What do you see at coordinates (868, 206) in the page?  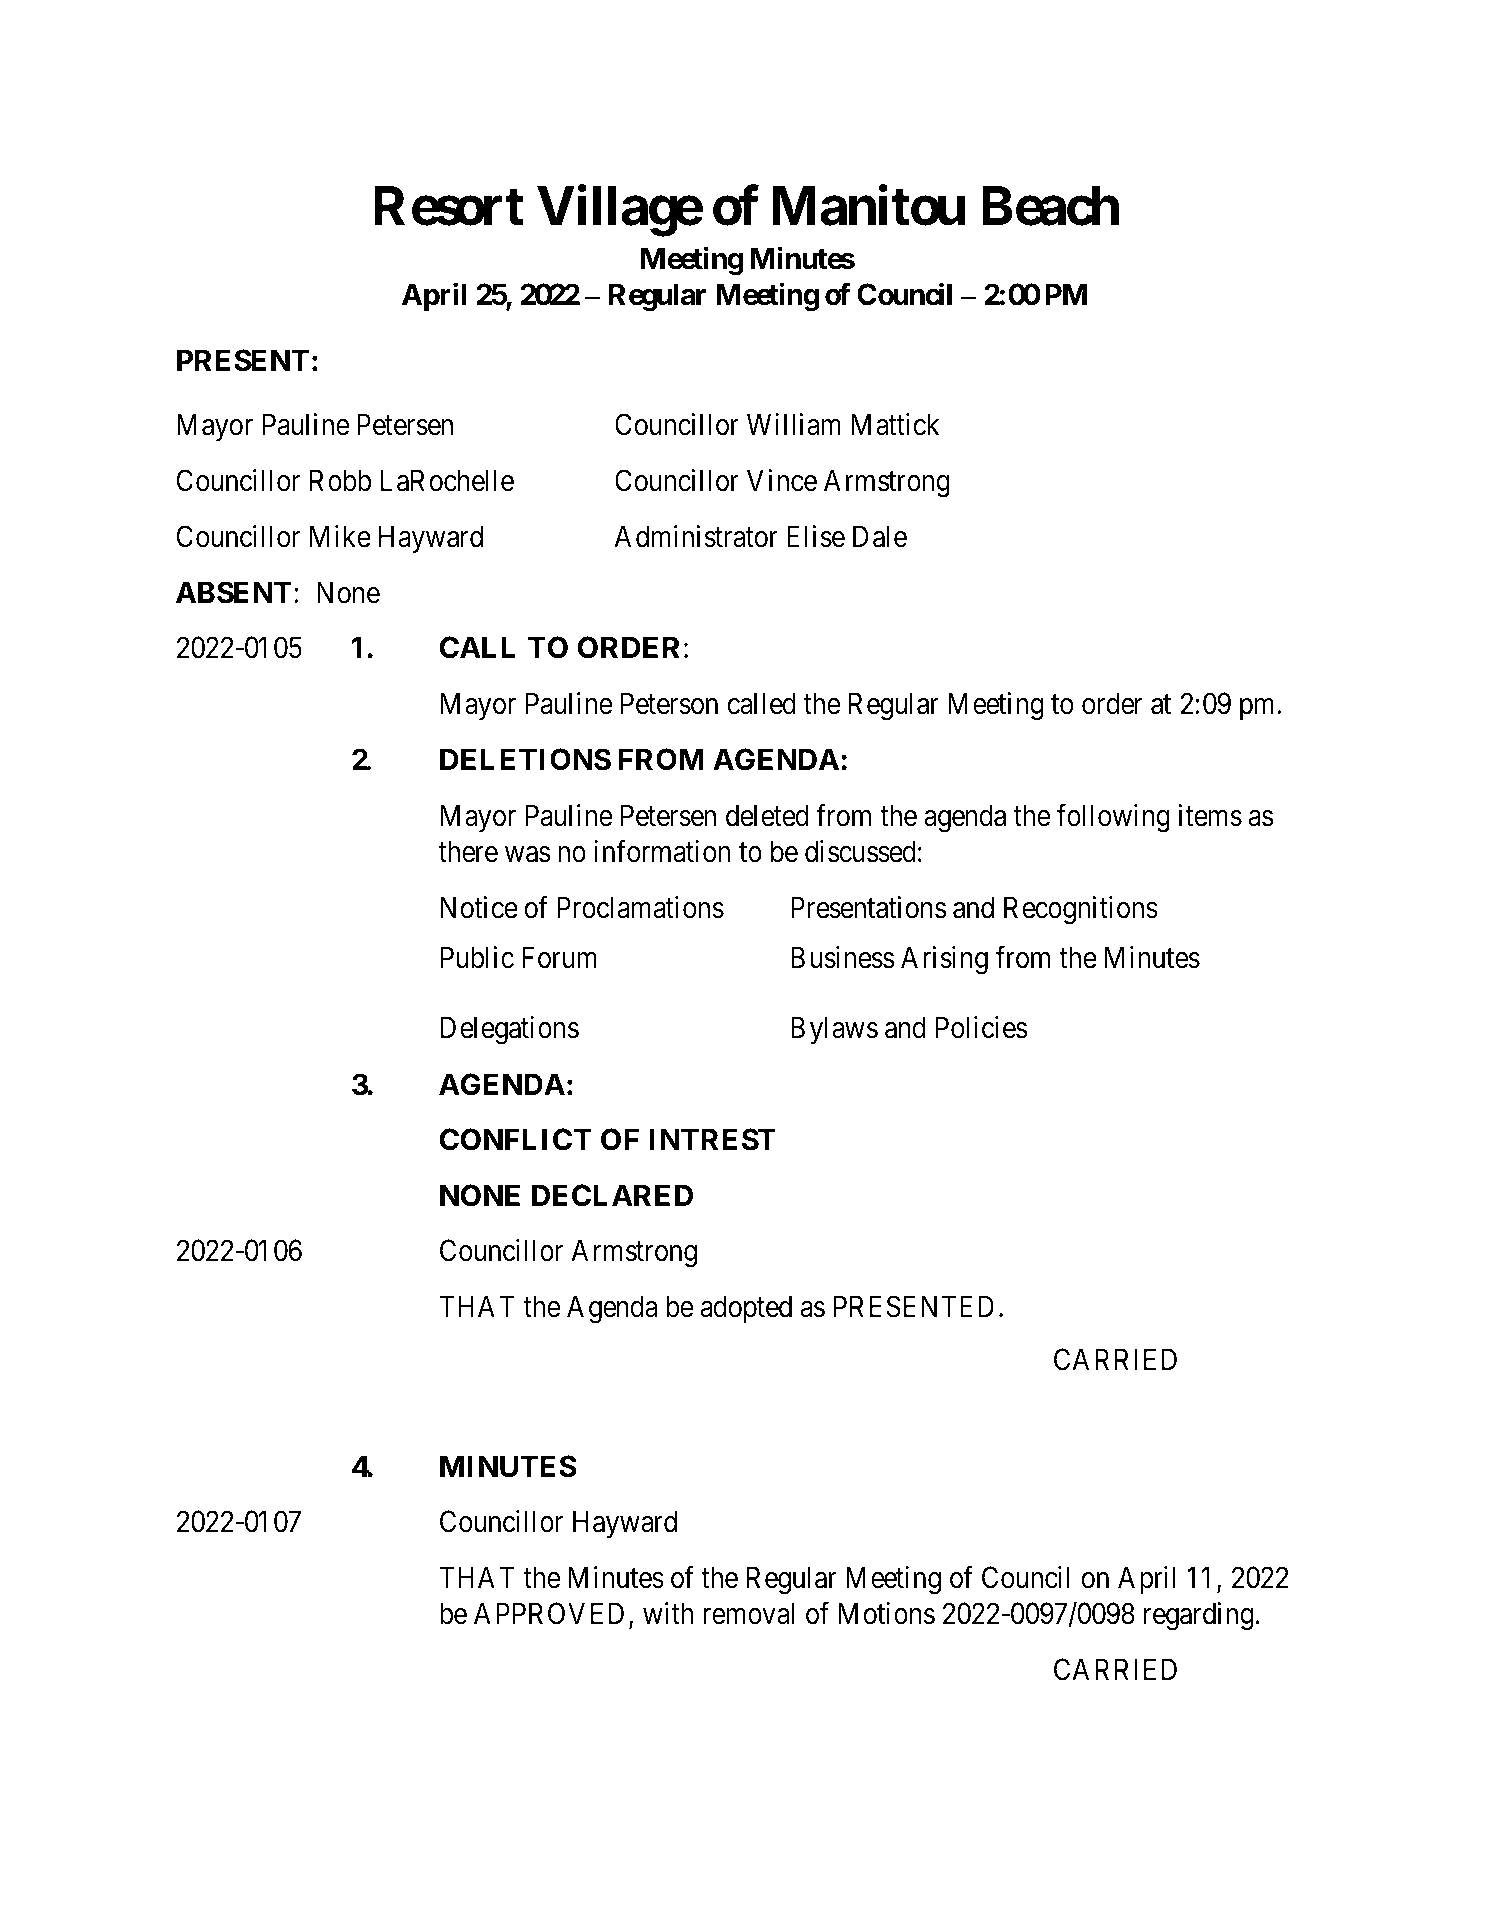 I see `Manitou` at bounding box center [868, 206].
